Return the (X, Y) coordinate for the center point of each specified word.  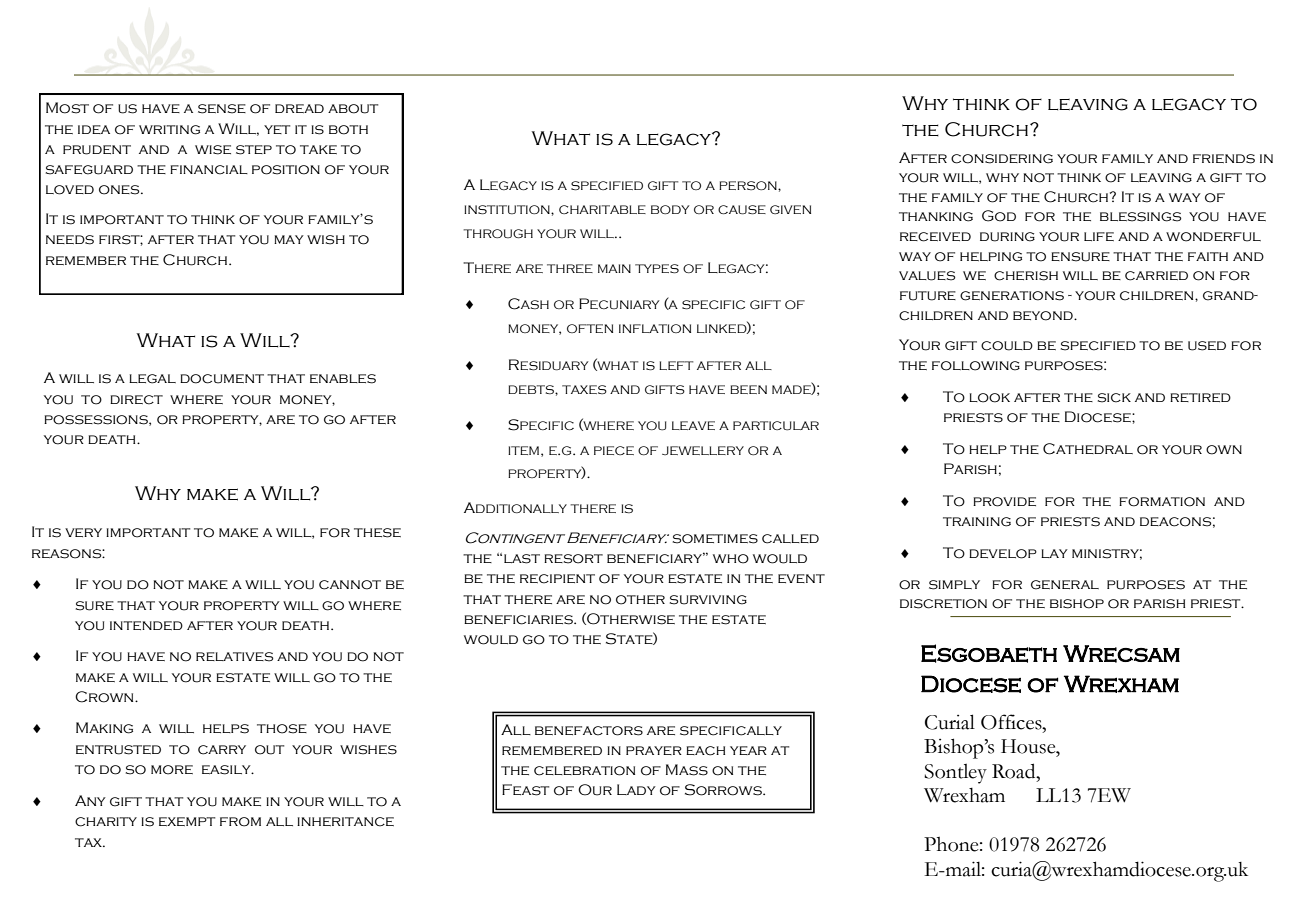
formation (1162, 502)
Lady (636, 789)
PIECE (614, 451)
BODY (670, 209)
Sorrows (724, 790)
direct (136, 400)
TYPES (657, 269)
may (289, 239)
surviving (708, 600)
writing (169, 130)
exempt (187, 821)
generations (1012, 296)
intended (146, 625)
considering (1002, 159)
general (1065, 585)
